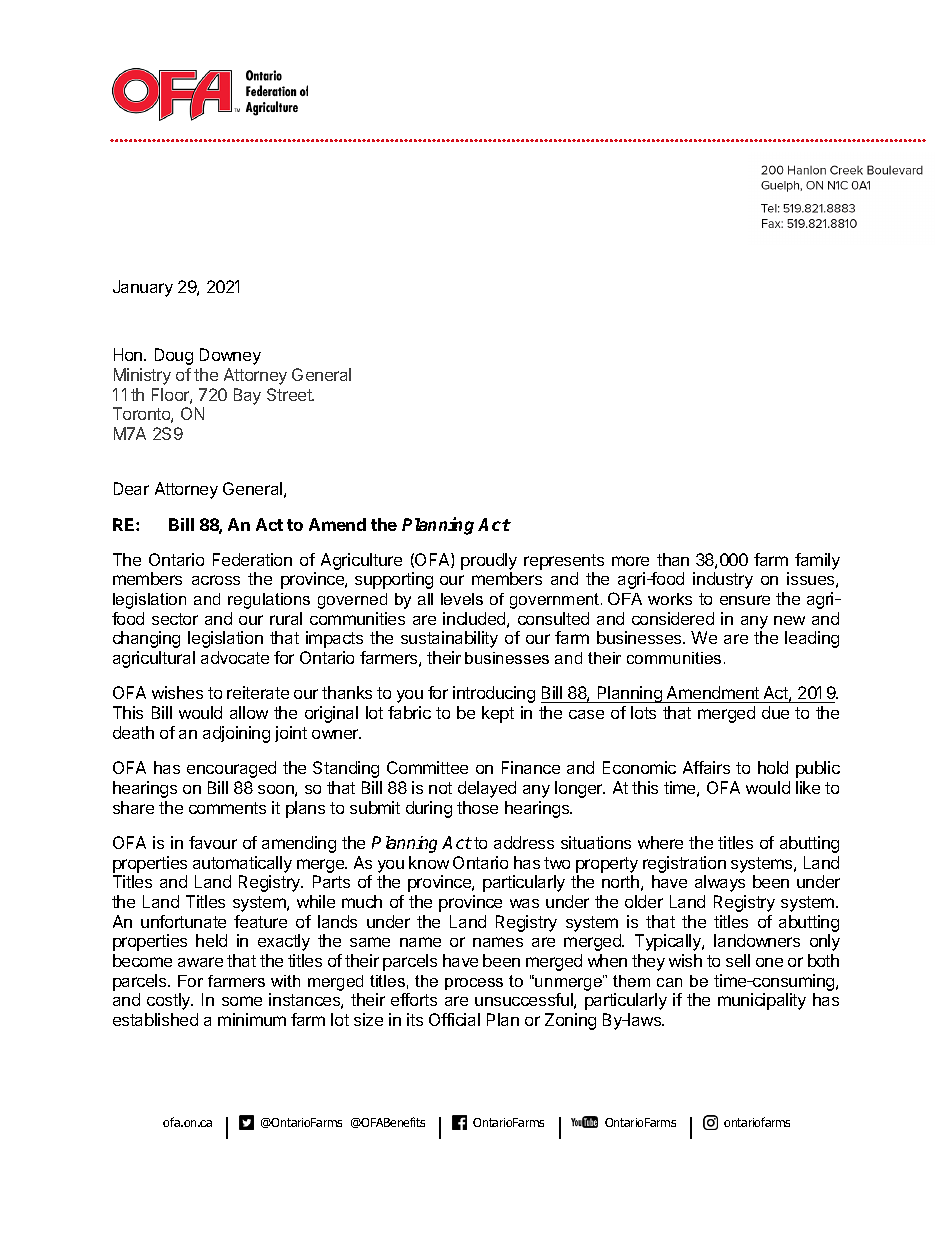 The image size is (952, 1233). I want to click on January, so click(143, 288).
